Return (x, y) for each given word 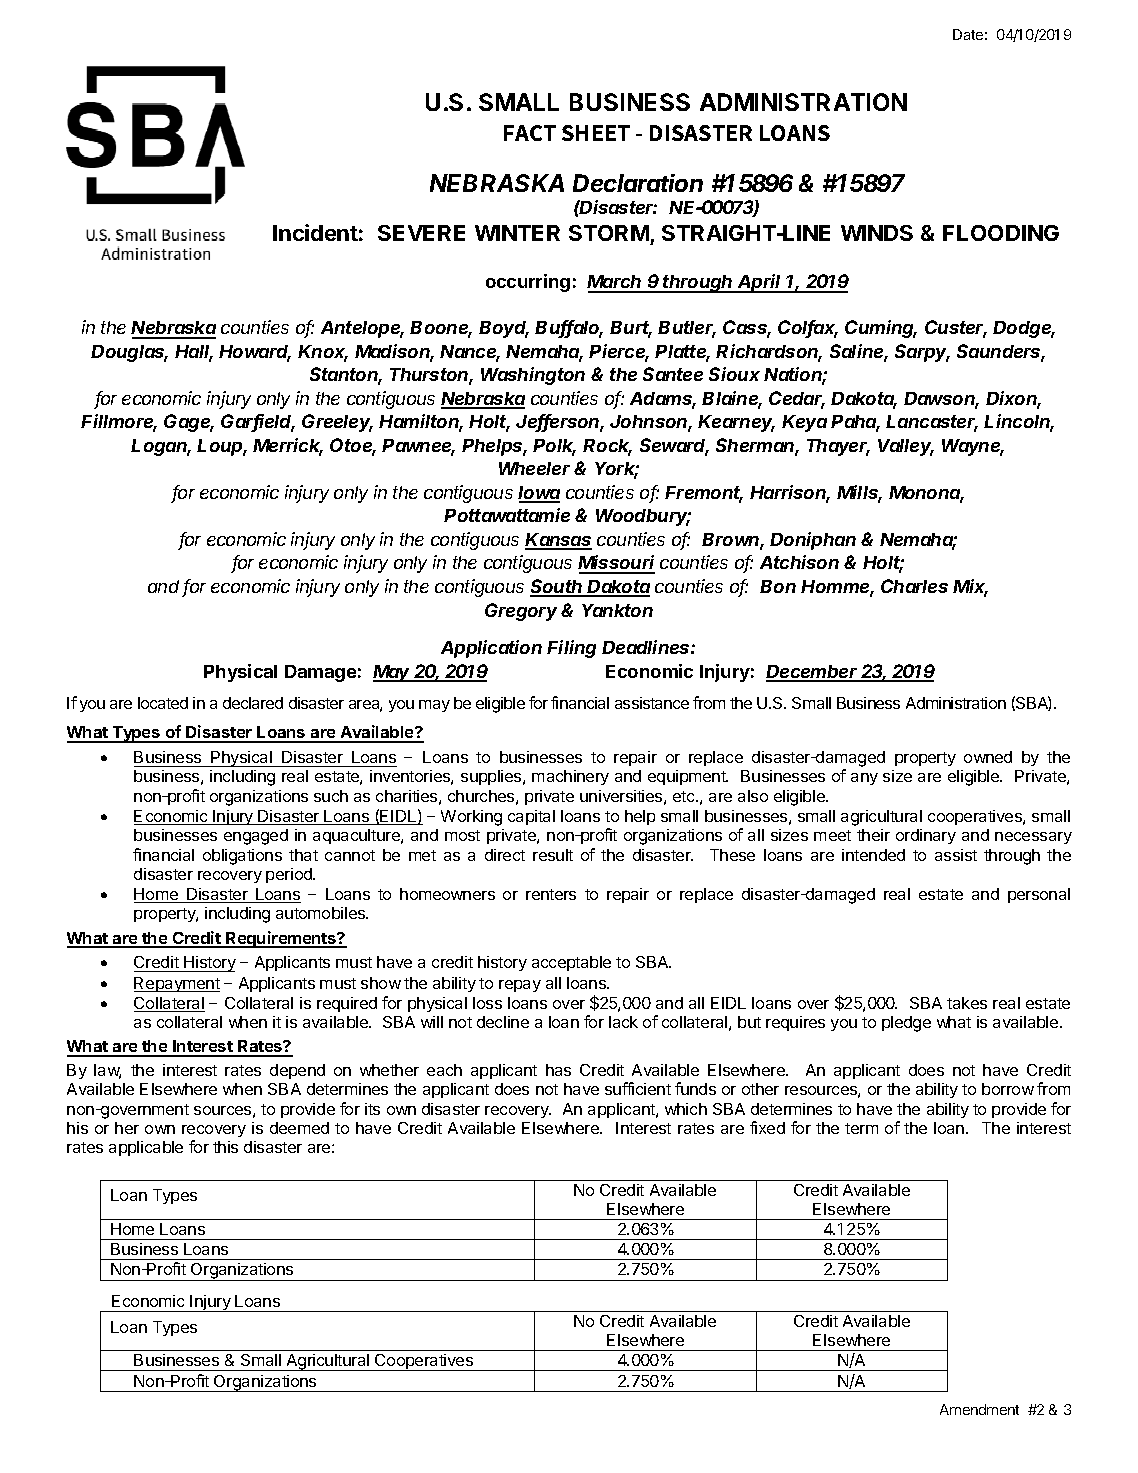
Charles (914, 586)
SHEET (596, 133)
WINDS (877, 233)
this (225, 1147)
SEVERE (421, 233)
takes (967, 1003)
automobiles (321, 913)
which (686, 1109)
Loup (221, 447)
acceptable (571, 963)
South (558, 587)
